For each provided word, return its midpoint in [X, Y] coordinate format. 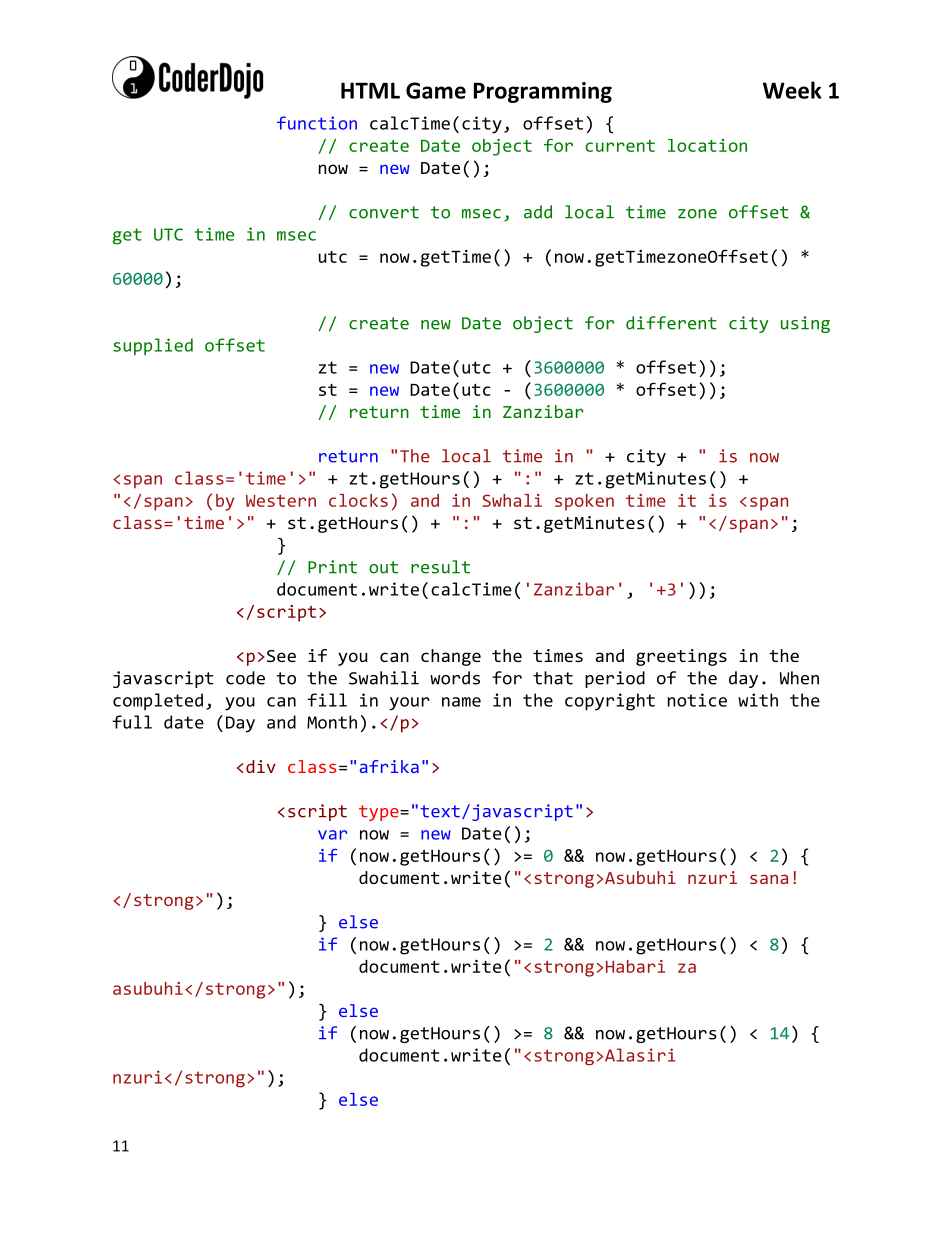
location [707, 145]
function [317, 123]
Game [436, 90]
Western [281, 501]
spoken [584, 502]
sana [769, 879]
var [332, 835]
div [261, 766]
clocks [358, 500]
